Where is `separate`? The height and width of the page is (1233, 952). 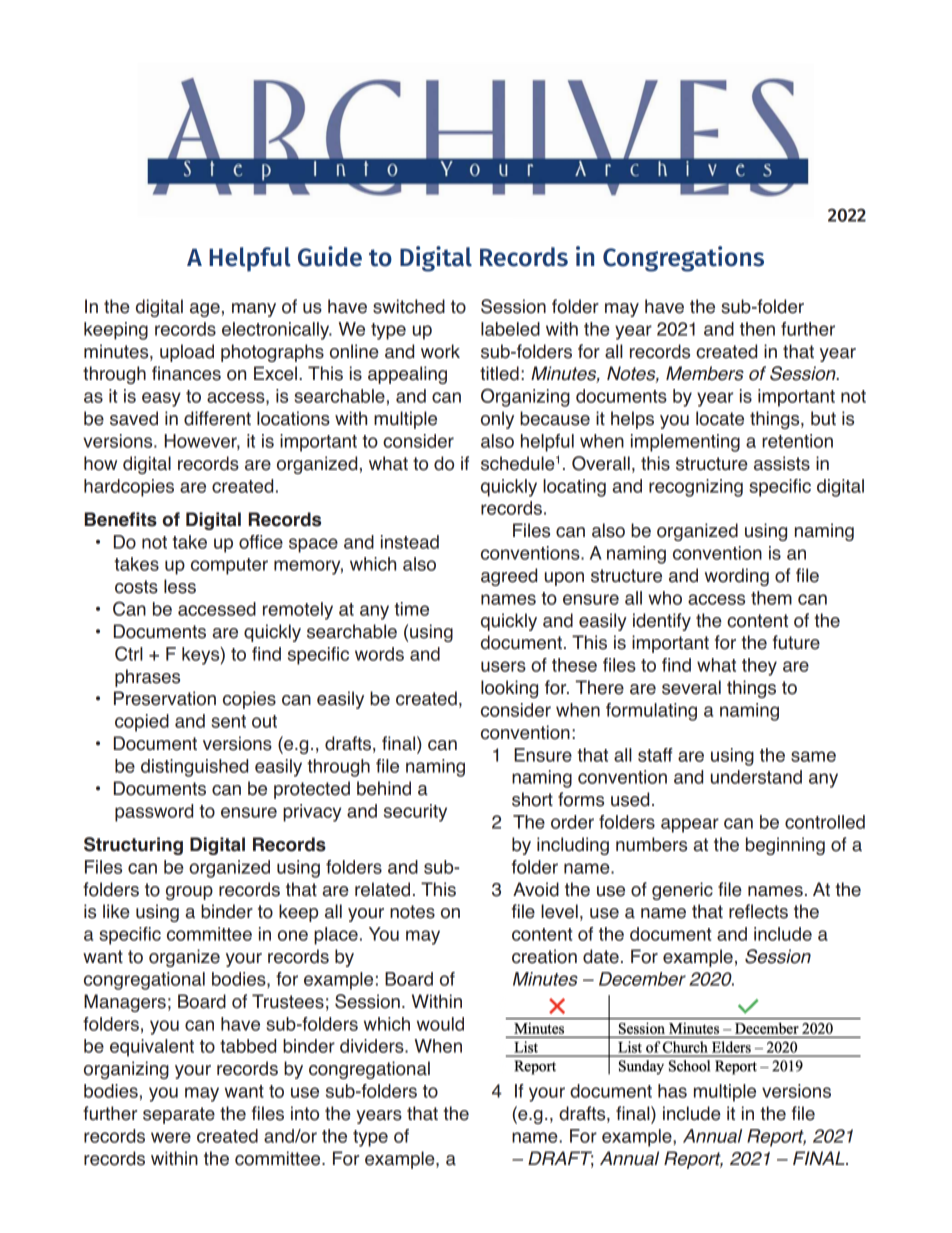
separate is located at coordinates (179, 1115).
